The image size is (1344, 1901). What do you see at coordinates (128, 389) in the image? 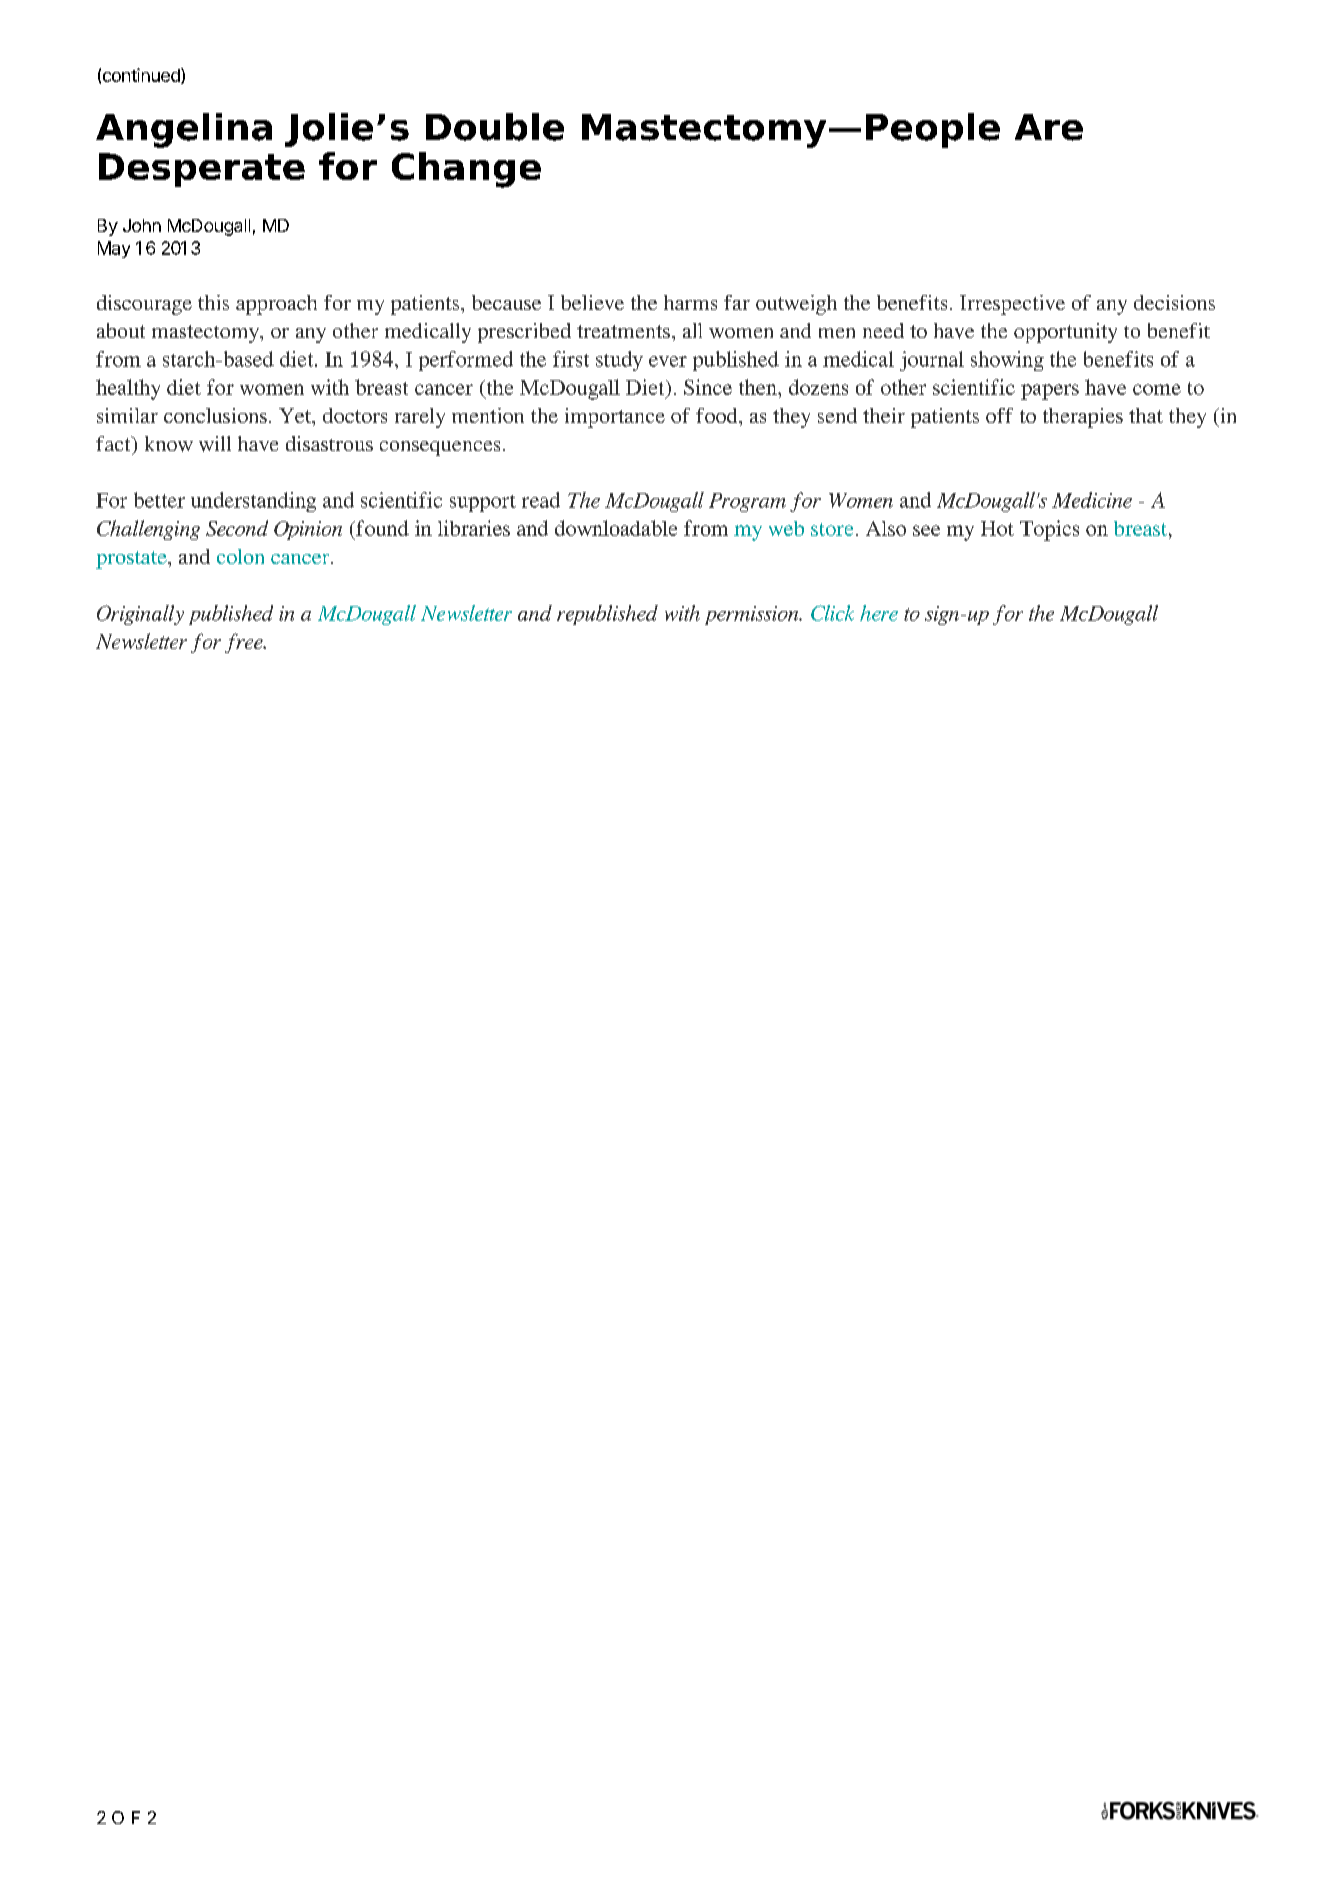
I see `healthy` at bounding box center [128, 389].
